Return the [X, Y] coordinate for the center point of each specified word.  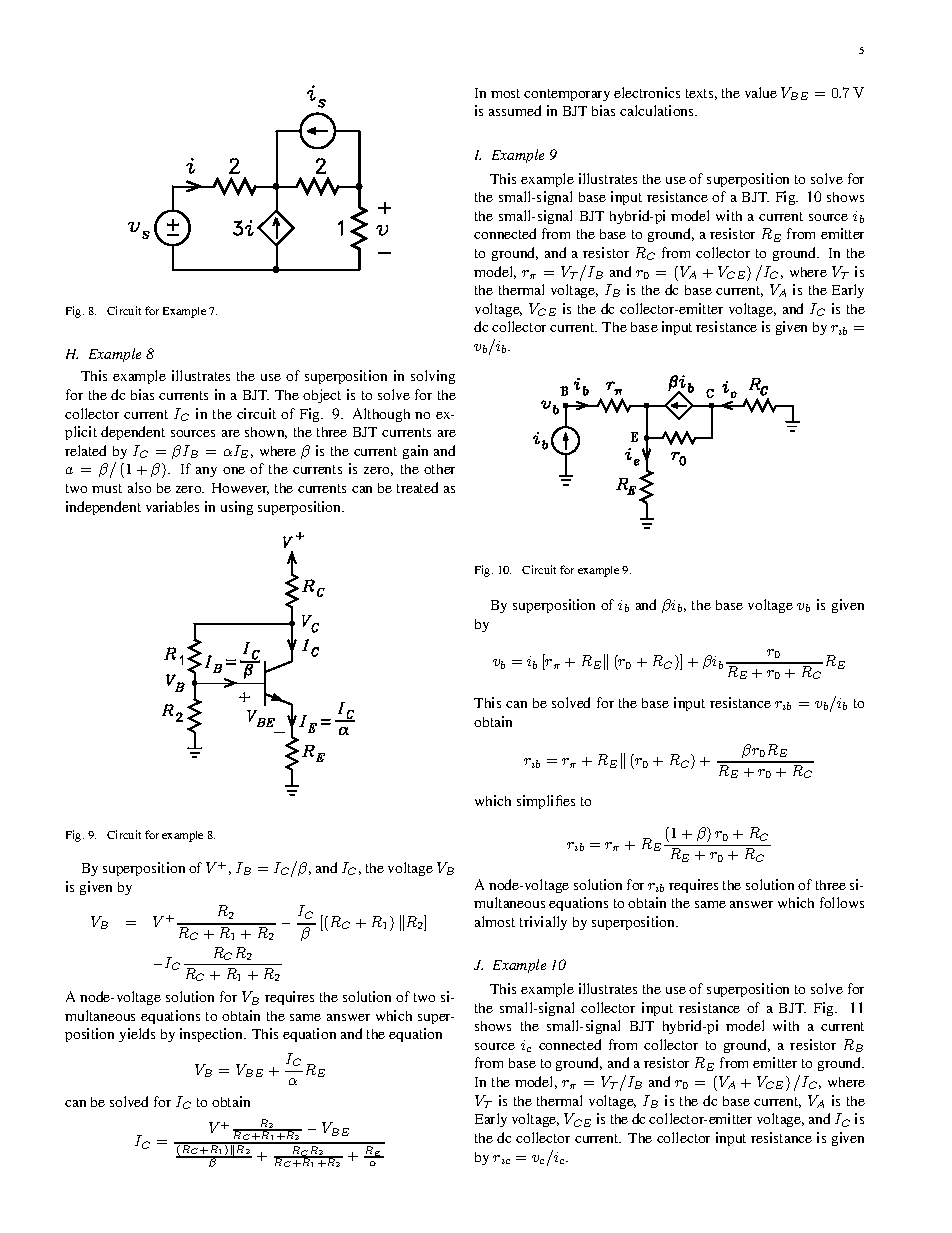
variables [172, 506]
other [439, 469]
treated [417, 487]
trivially [543, 923]
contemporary [567, 95]
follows [842, 902]
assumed [515, 110]
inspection [213, 1035]
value [761, 92]
